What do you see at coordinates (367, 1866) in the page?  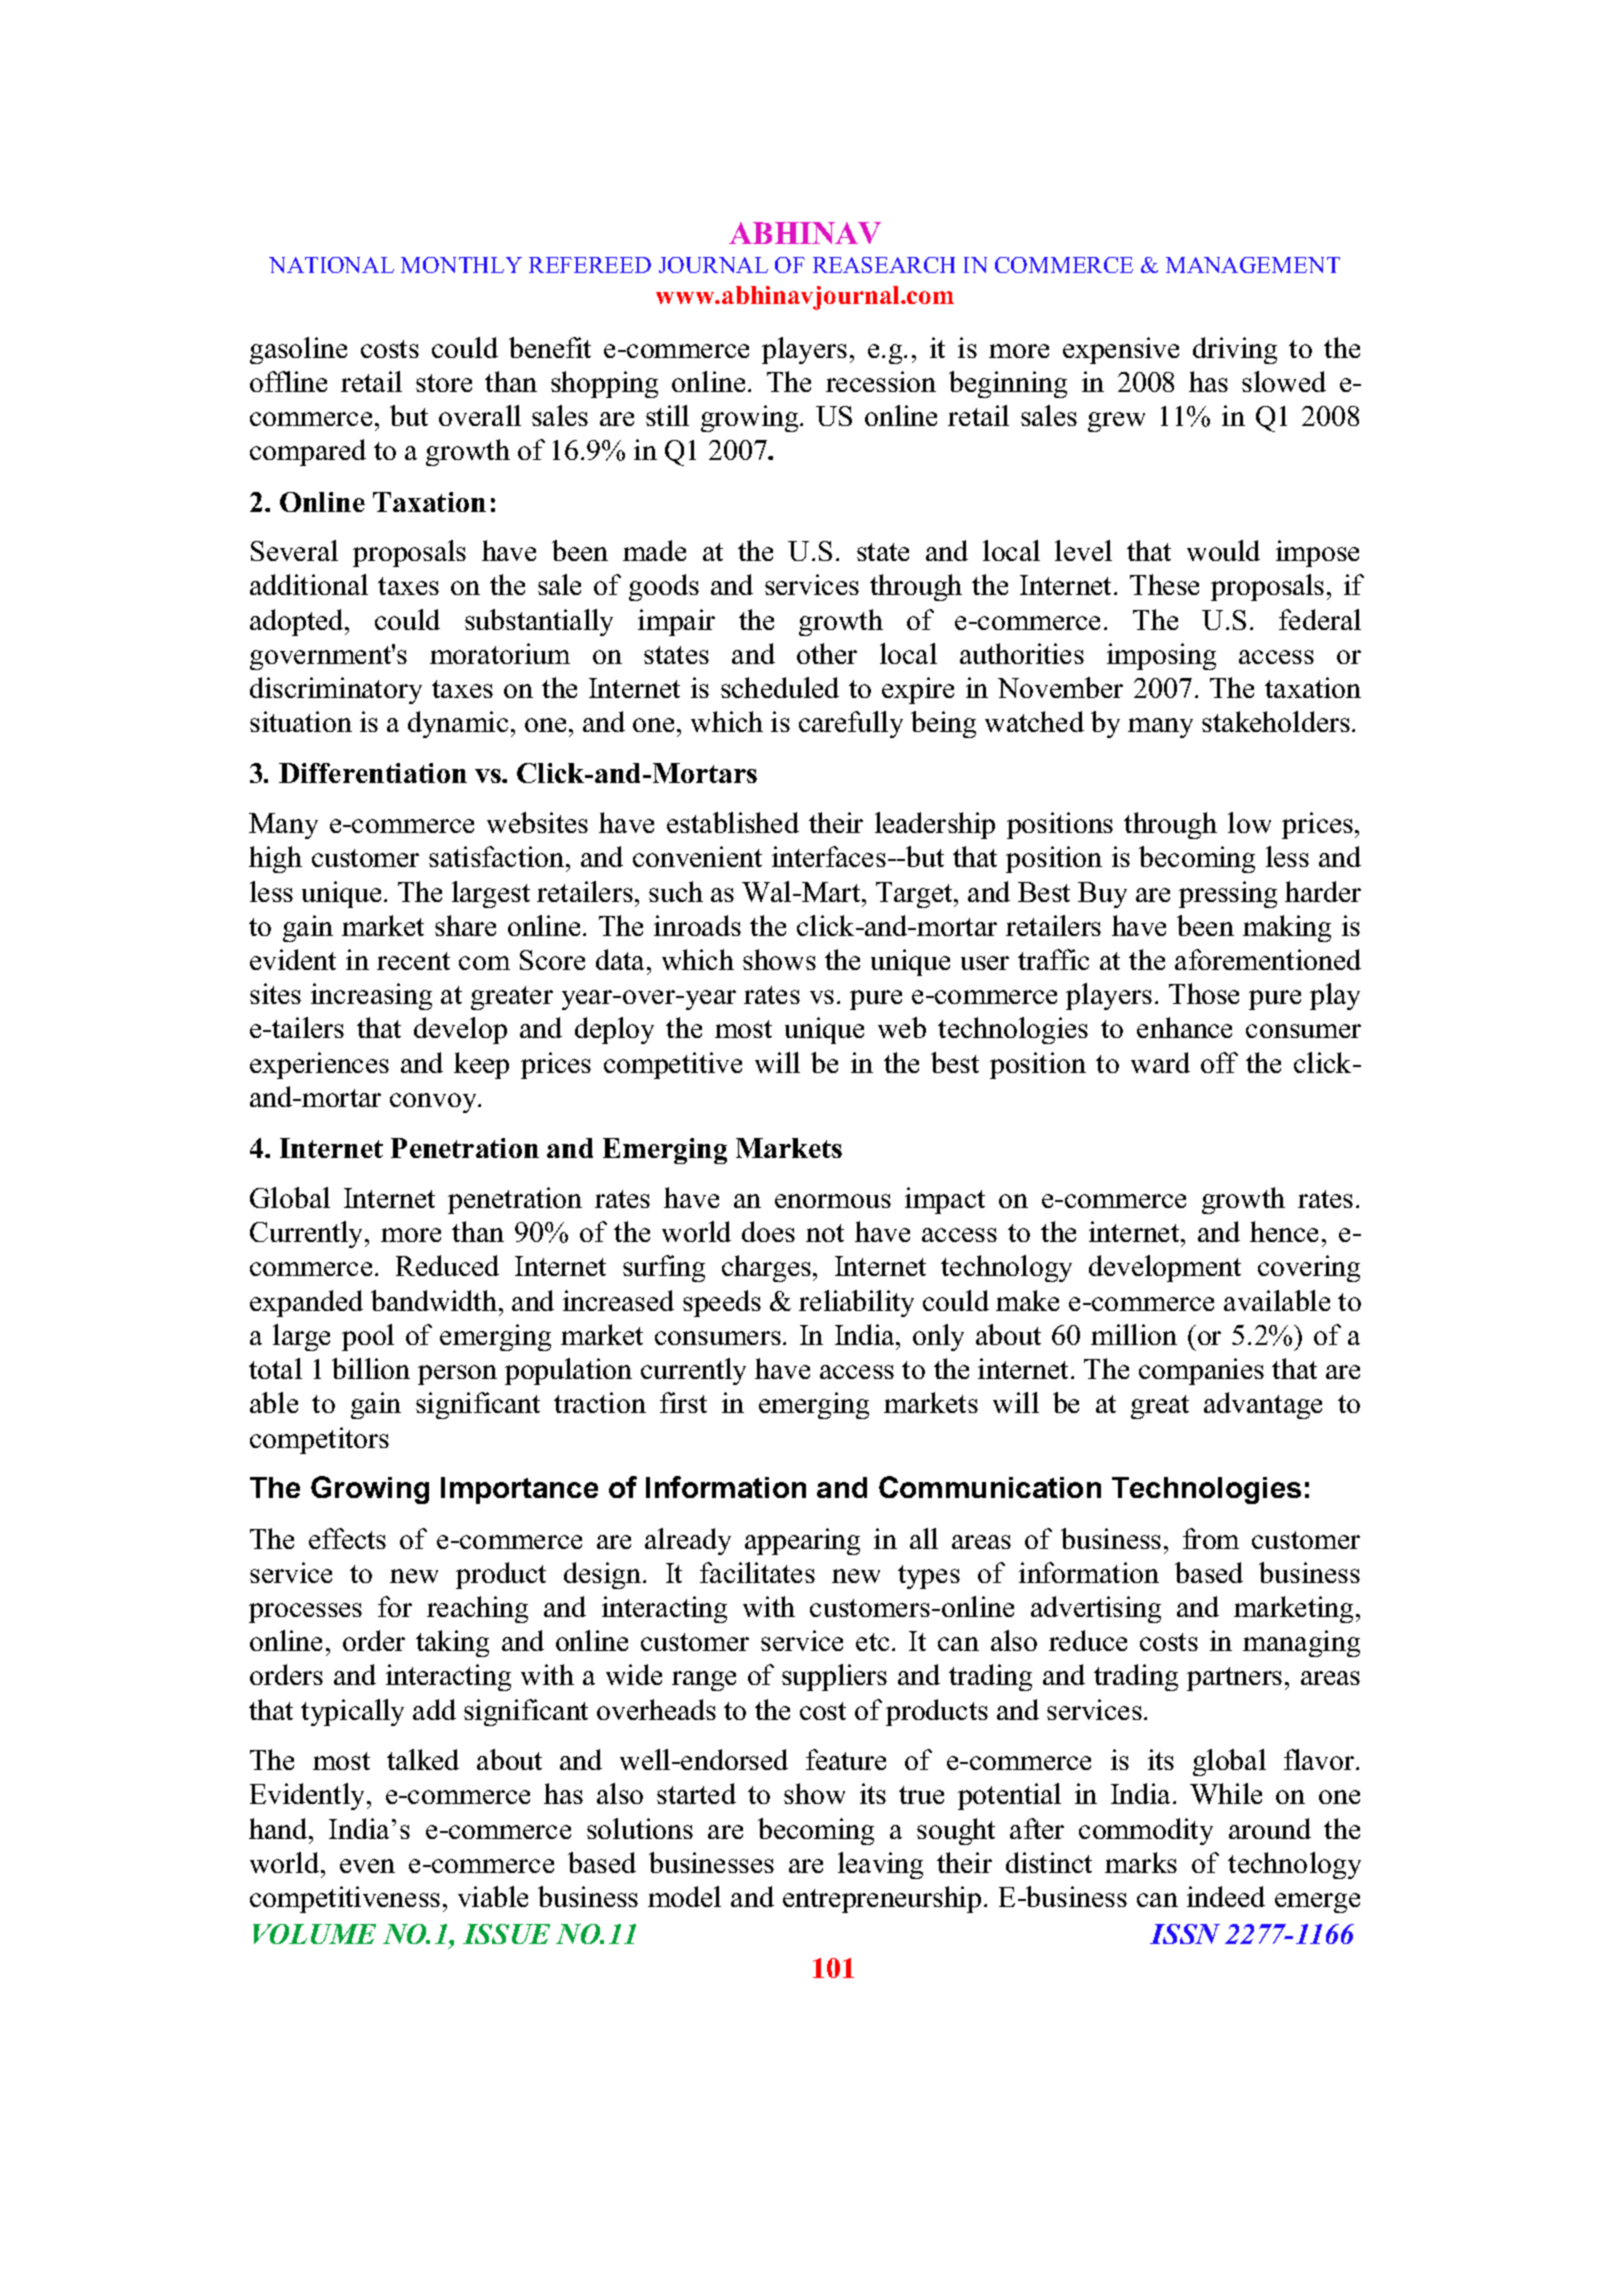 I see `even` at bounding box center [367, 1866].
